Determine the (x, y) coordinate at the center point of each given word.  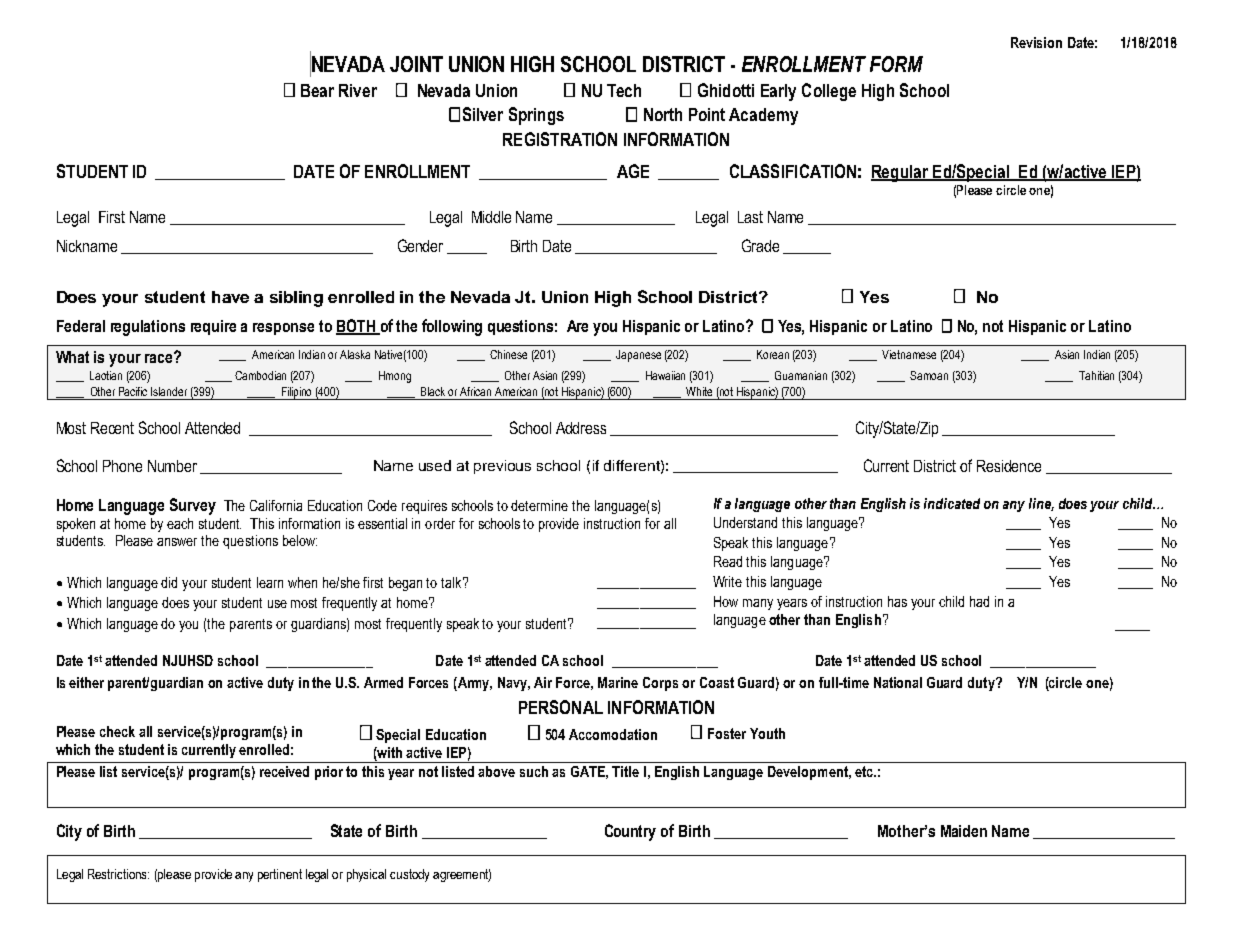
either (86, 682)
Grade (760, 245)
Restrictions (118, 874)
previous (502, 467)
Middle (491, 217)
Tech (624, 90)
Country (630, 832)
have (230, 297)
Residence (1009, 466)
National (898, 682)
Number (172, 466)
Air (543, 682)
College (829, 92)
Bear (317, 90)
